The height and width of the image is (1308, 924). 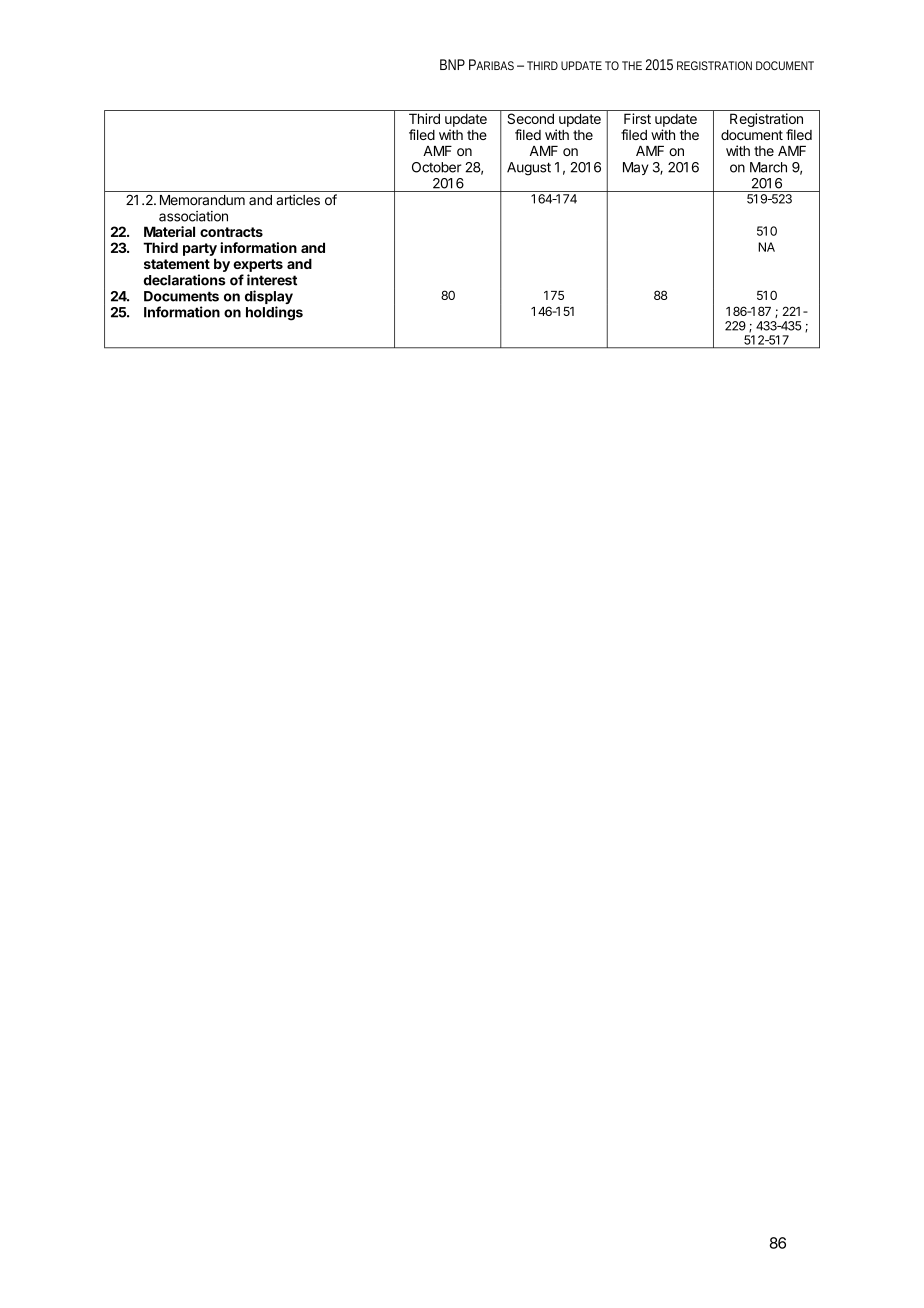 I want to click on October, so click(x=437, y=167).
